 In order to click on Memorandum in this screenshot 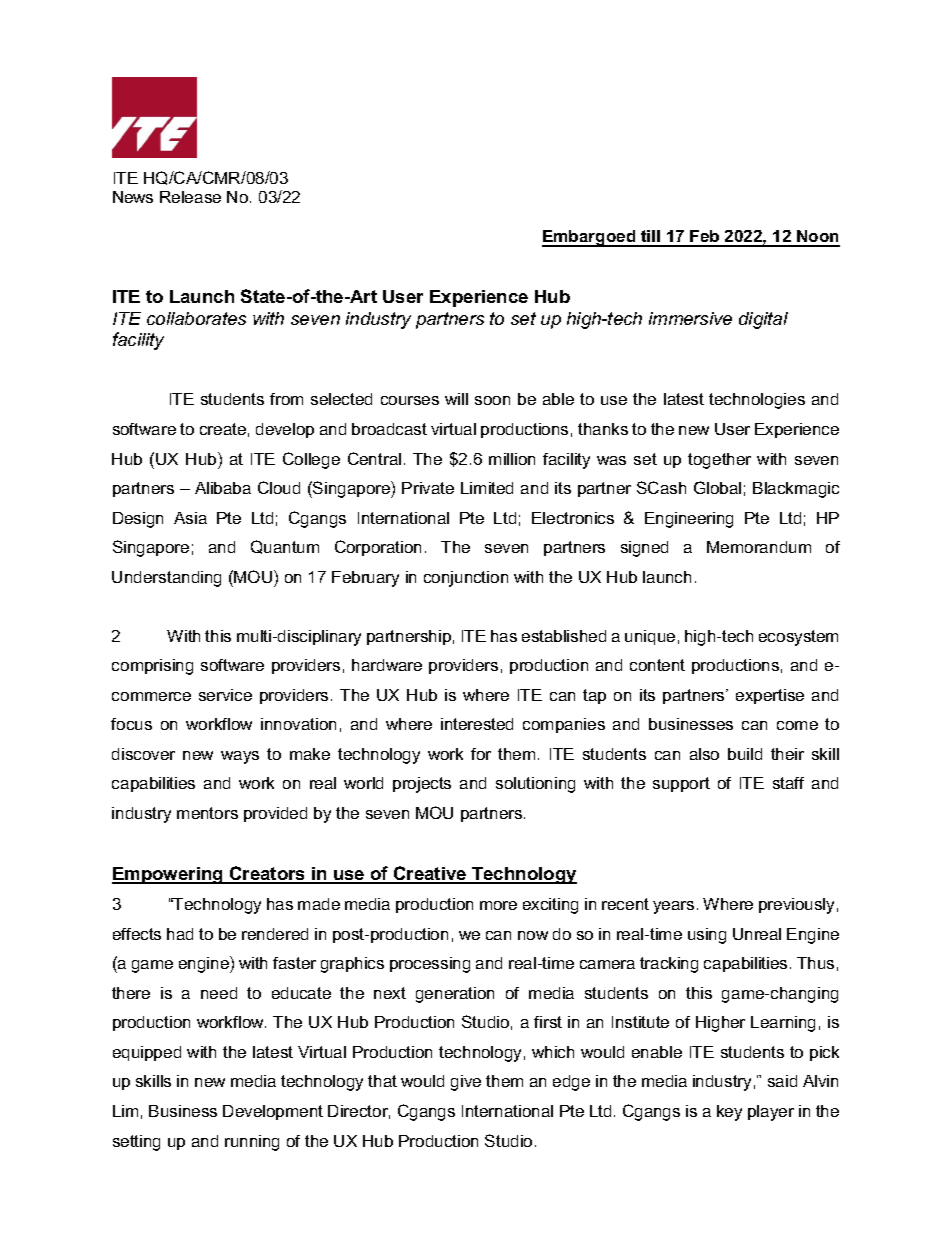, I will do `click(759, 547)`.
